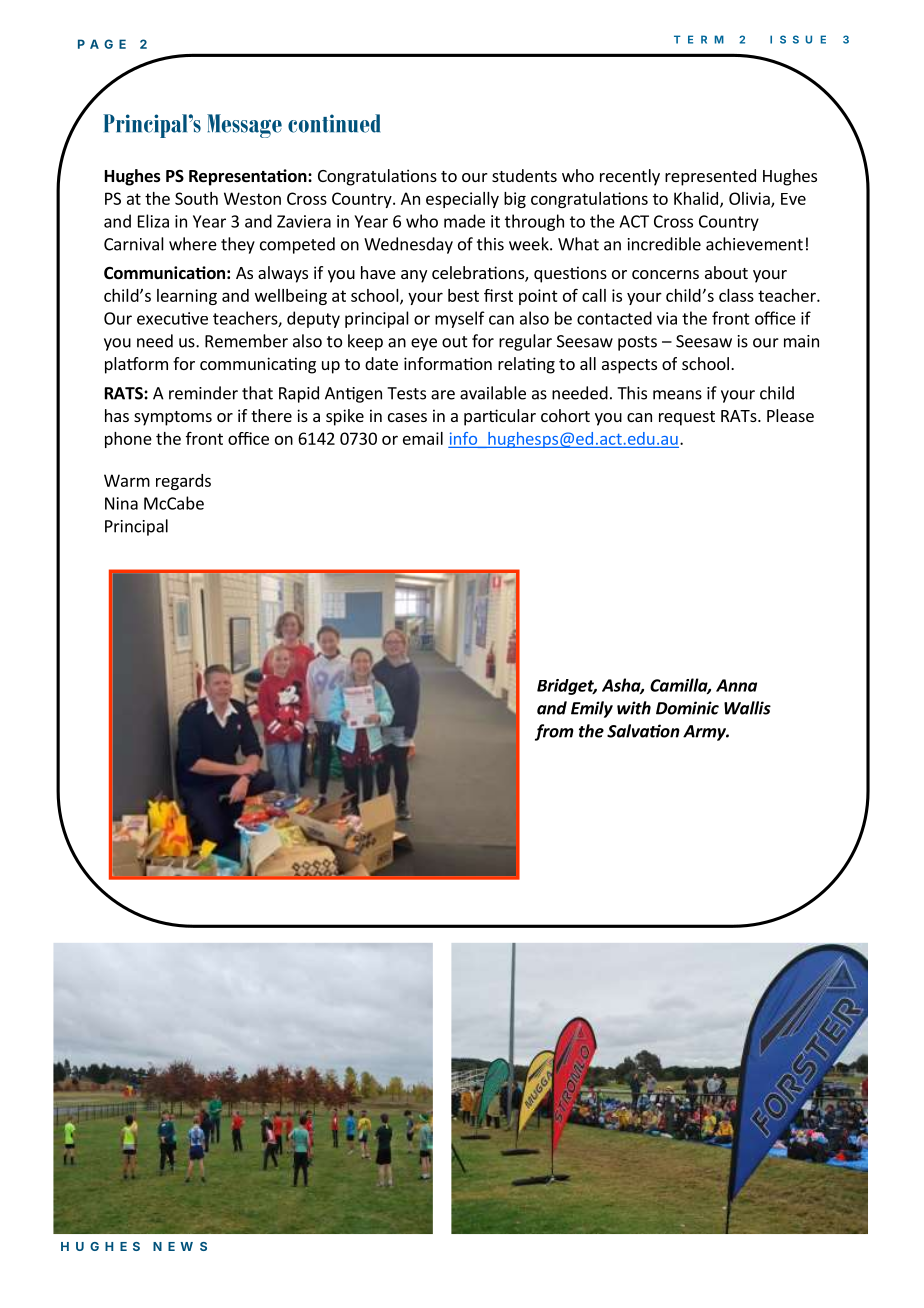 The image size is (924, 1308). What do you see at coordinates (463, 295) in the image?
I see `best` at bounding box center [463, 295].
